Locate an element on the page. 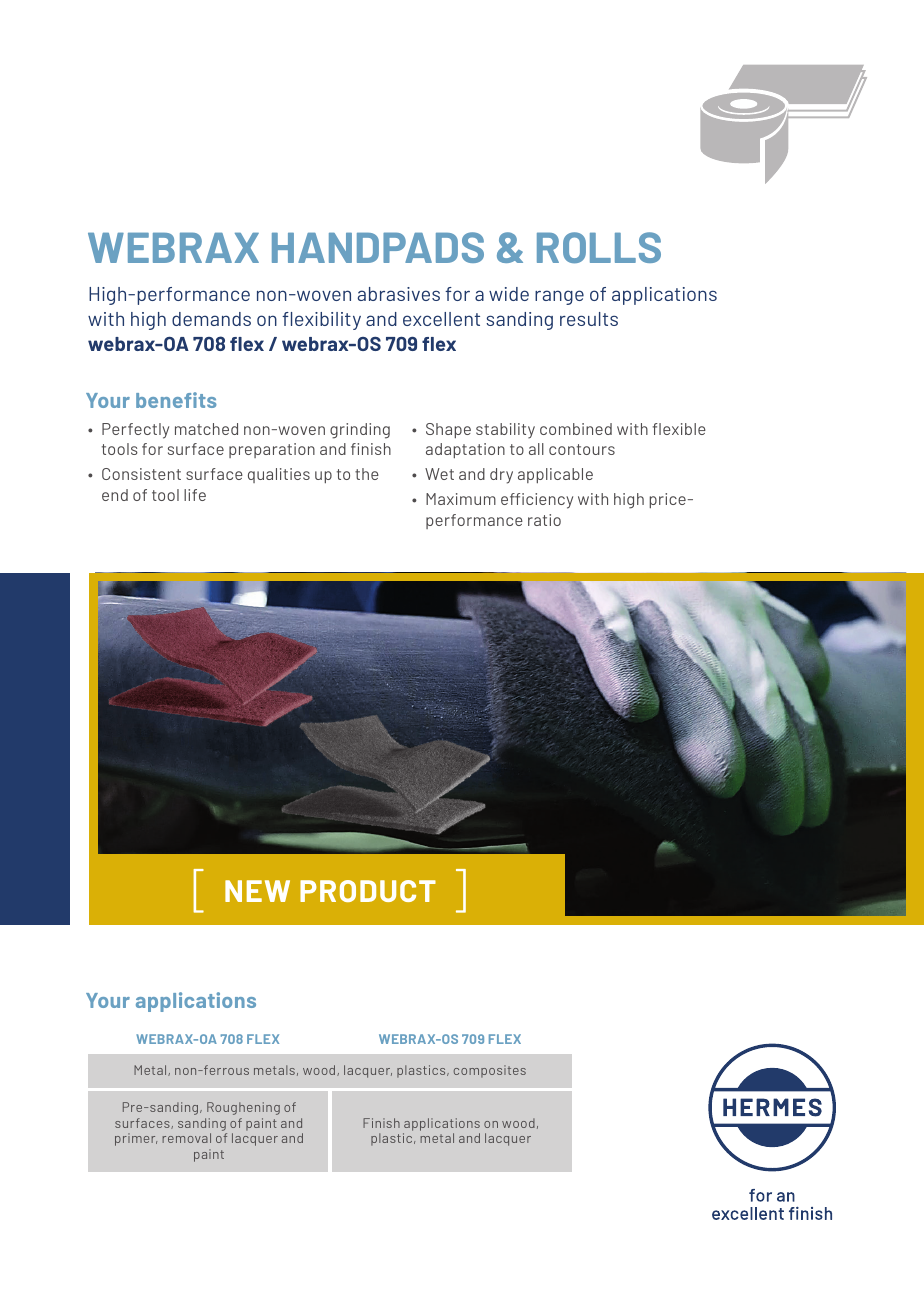 The height and width of the image is (1308, 924). abrasives is located at coordinates (399, 294).
